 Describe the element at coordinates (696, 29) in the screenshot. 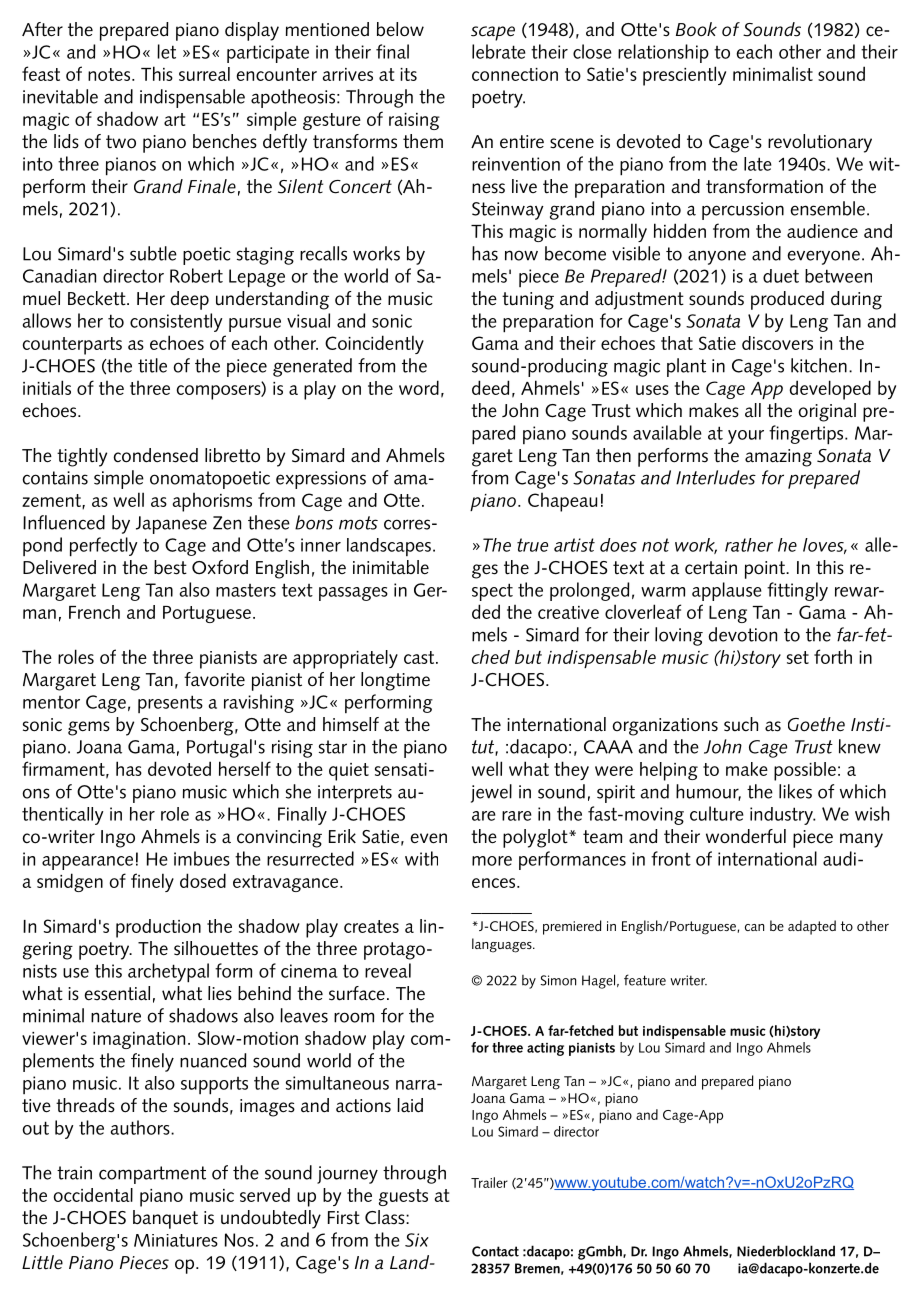

I see `Book` at that location.
